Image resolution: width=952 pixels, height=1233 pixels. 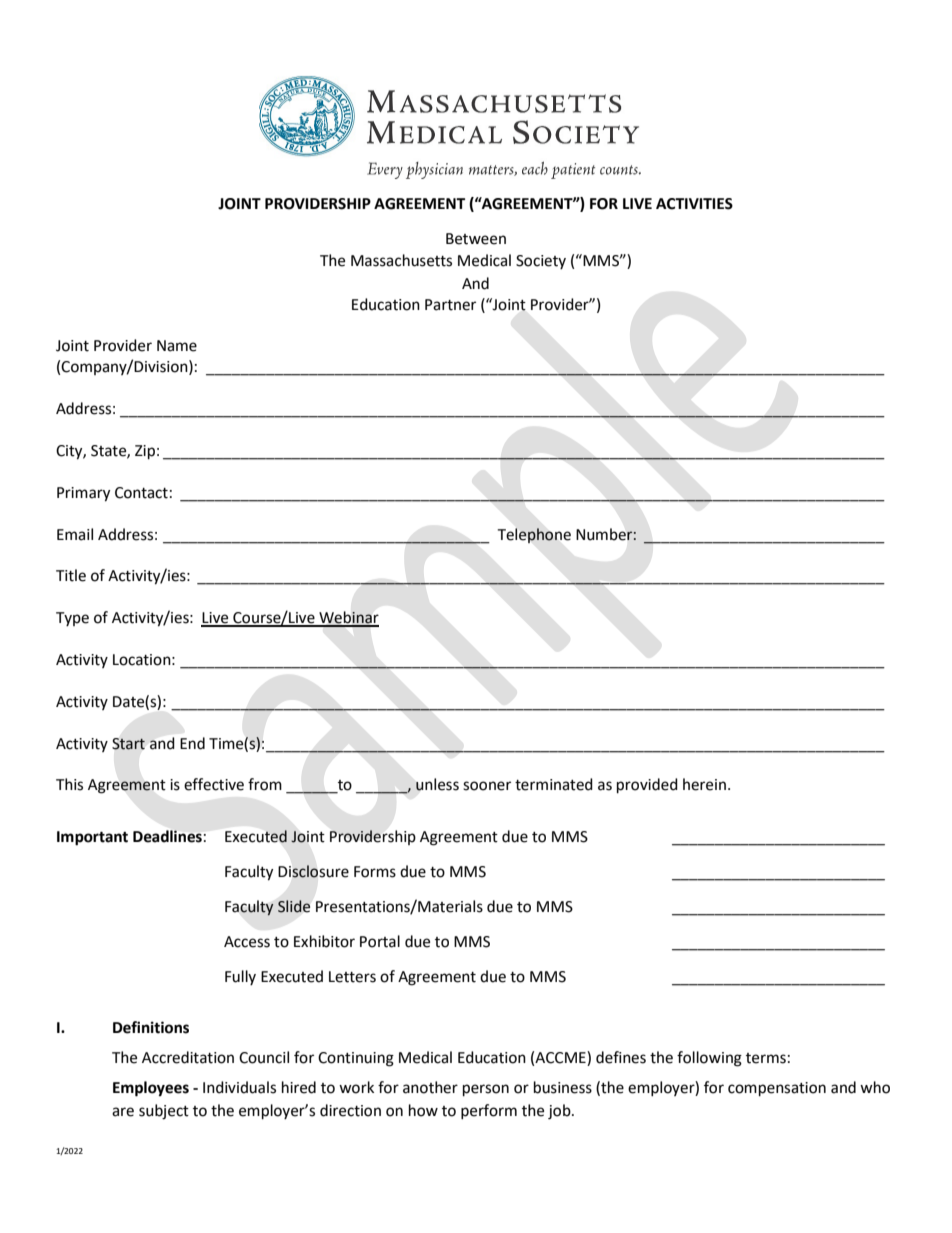 I want to click on Name, so click(x=177, y=346).
